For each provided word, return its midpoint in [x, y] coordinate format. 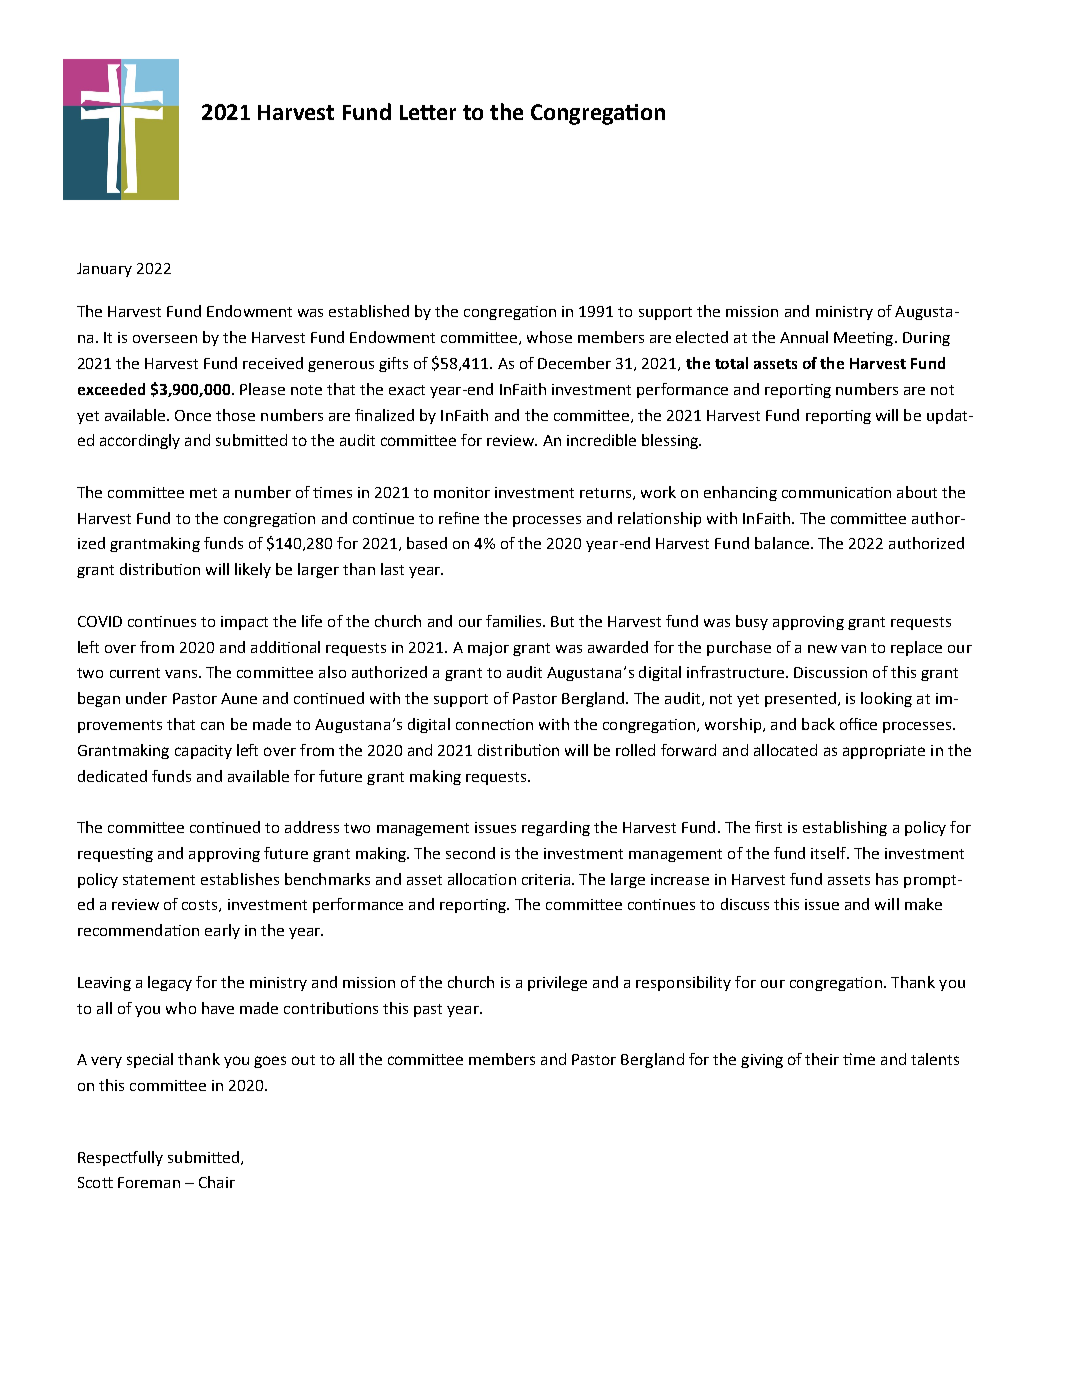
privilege [557, 983]
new [822, 649]
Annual [804, 337]
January [104, 270]
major [488, 649]
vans [182, 674]
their [822, 1059]
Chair [217, 1182]
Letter [428, 112]
